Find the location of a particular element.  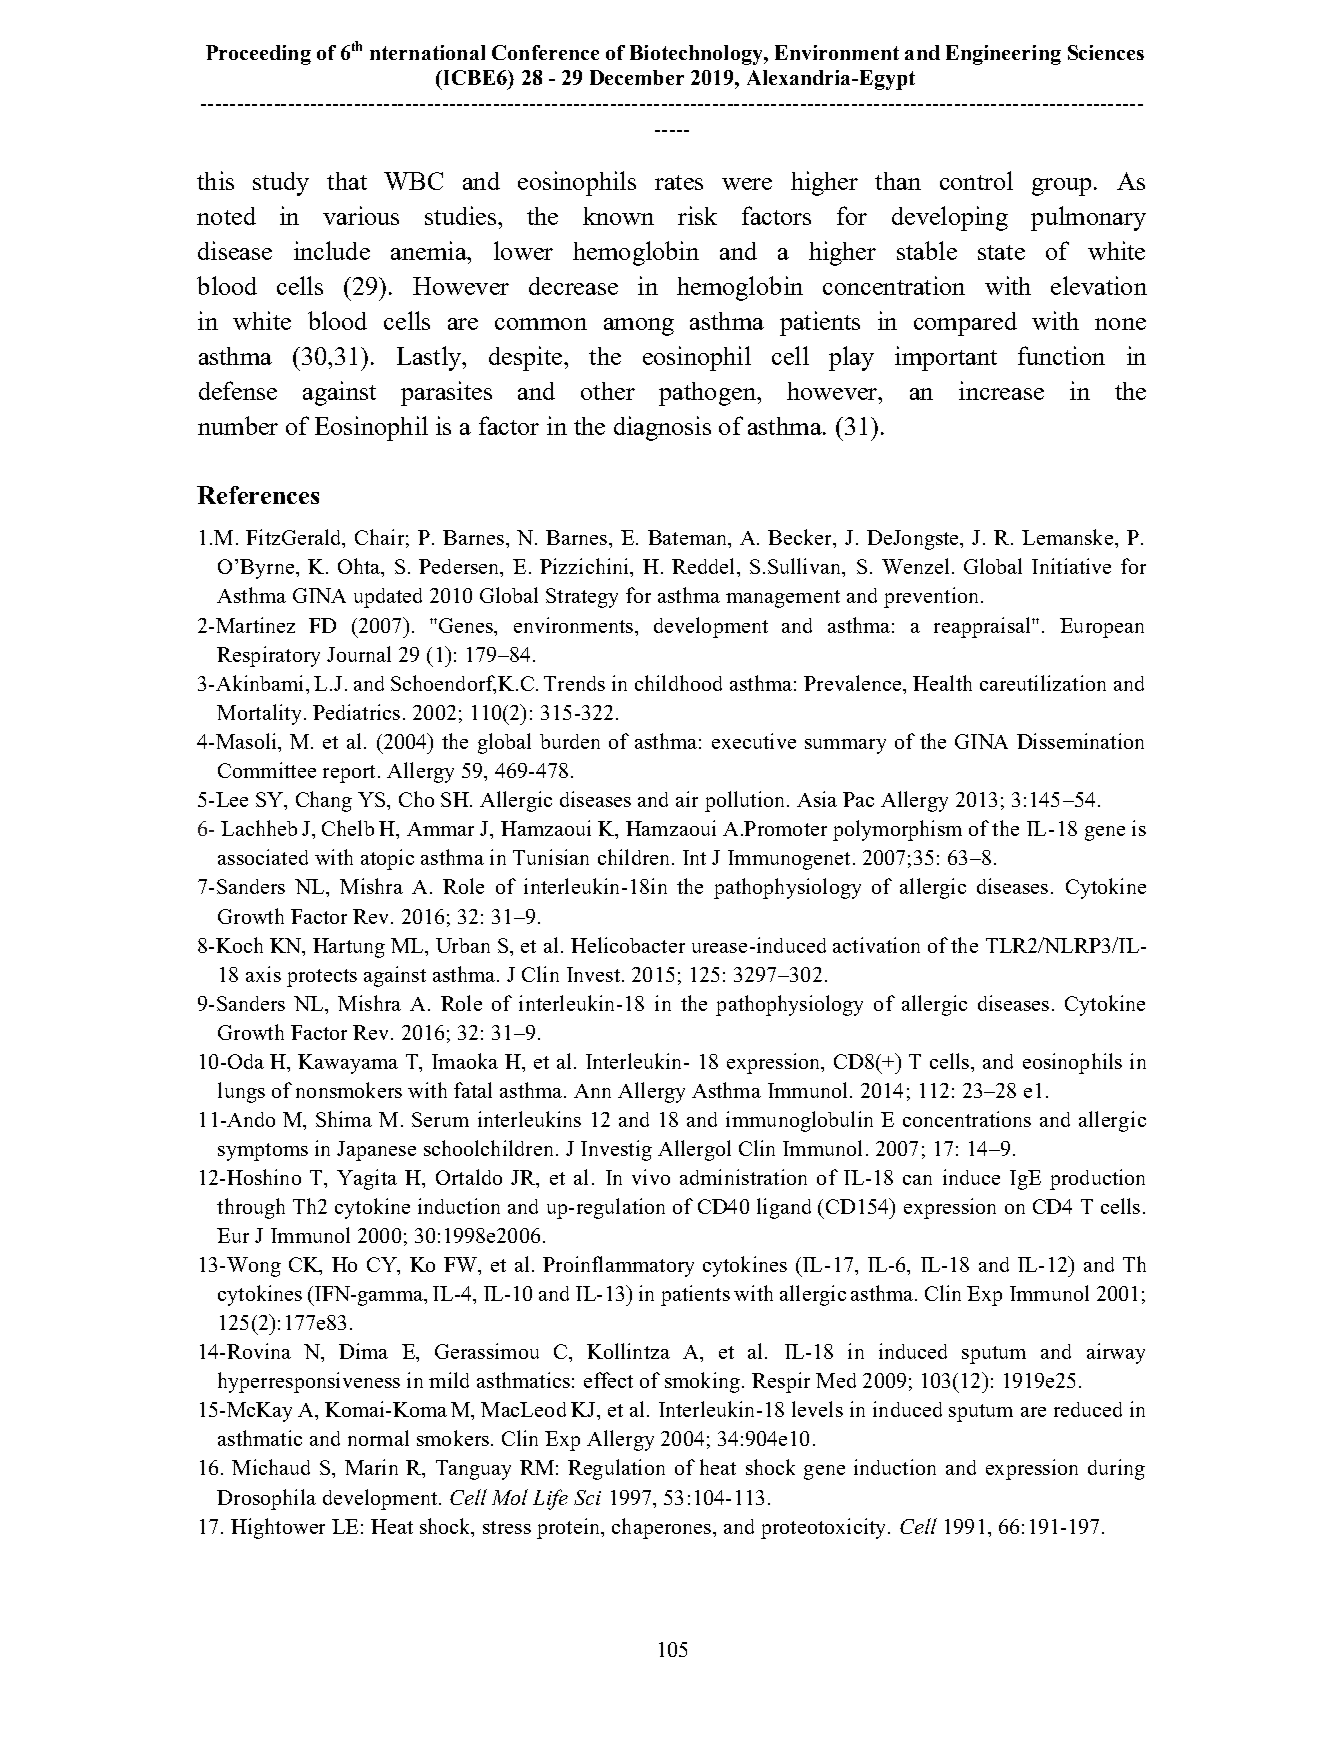

Shima is located at coordinates (344, 1119).
